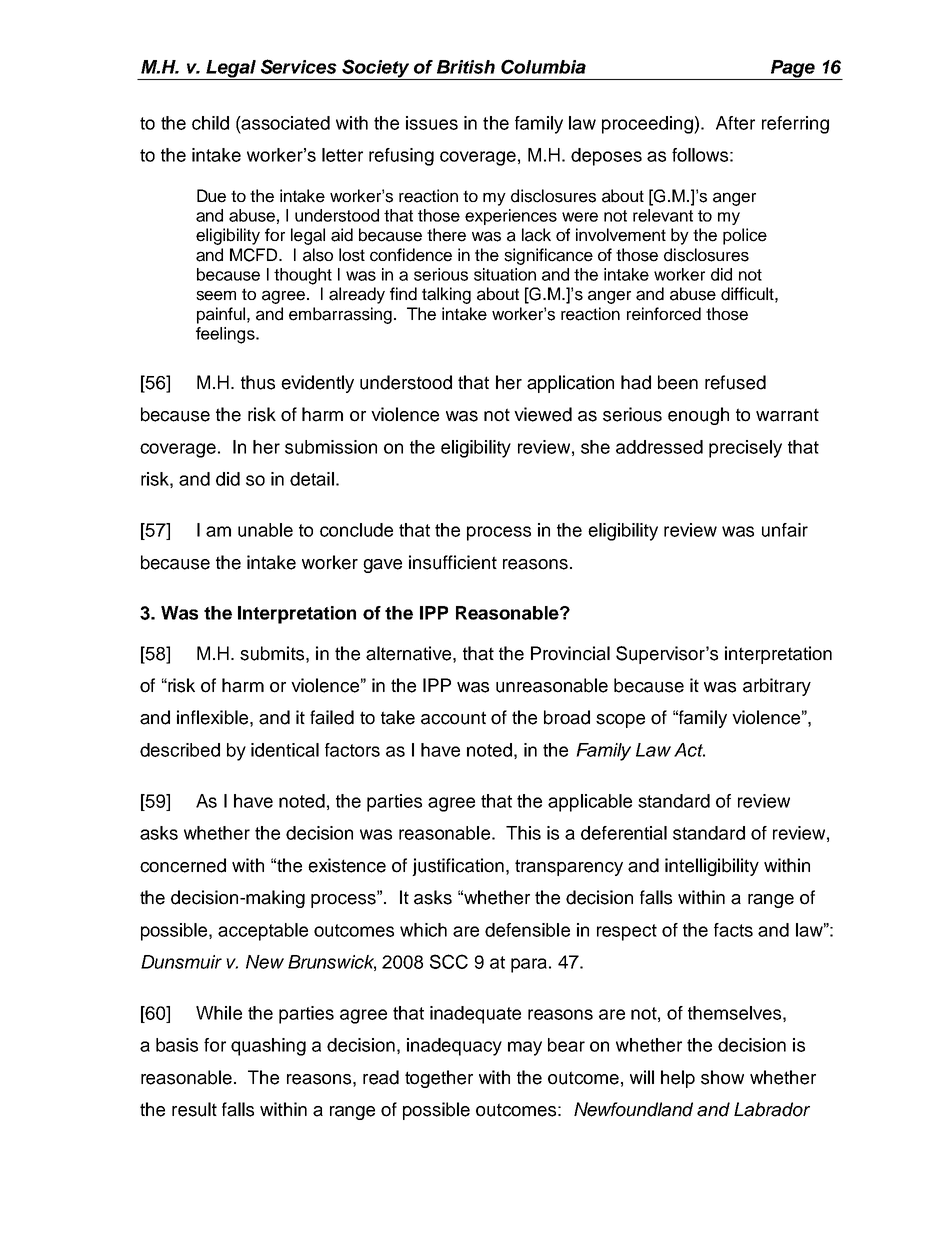  I want to click on unable, so click(265, 530).
